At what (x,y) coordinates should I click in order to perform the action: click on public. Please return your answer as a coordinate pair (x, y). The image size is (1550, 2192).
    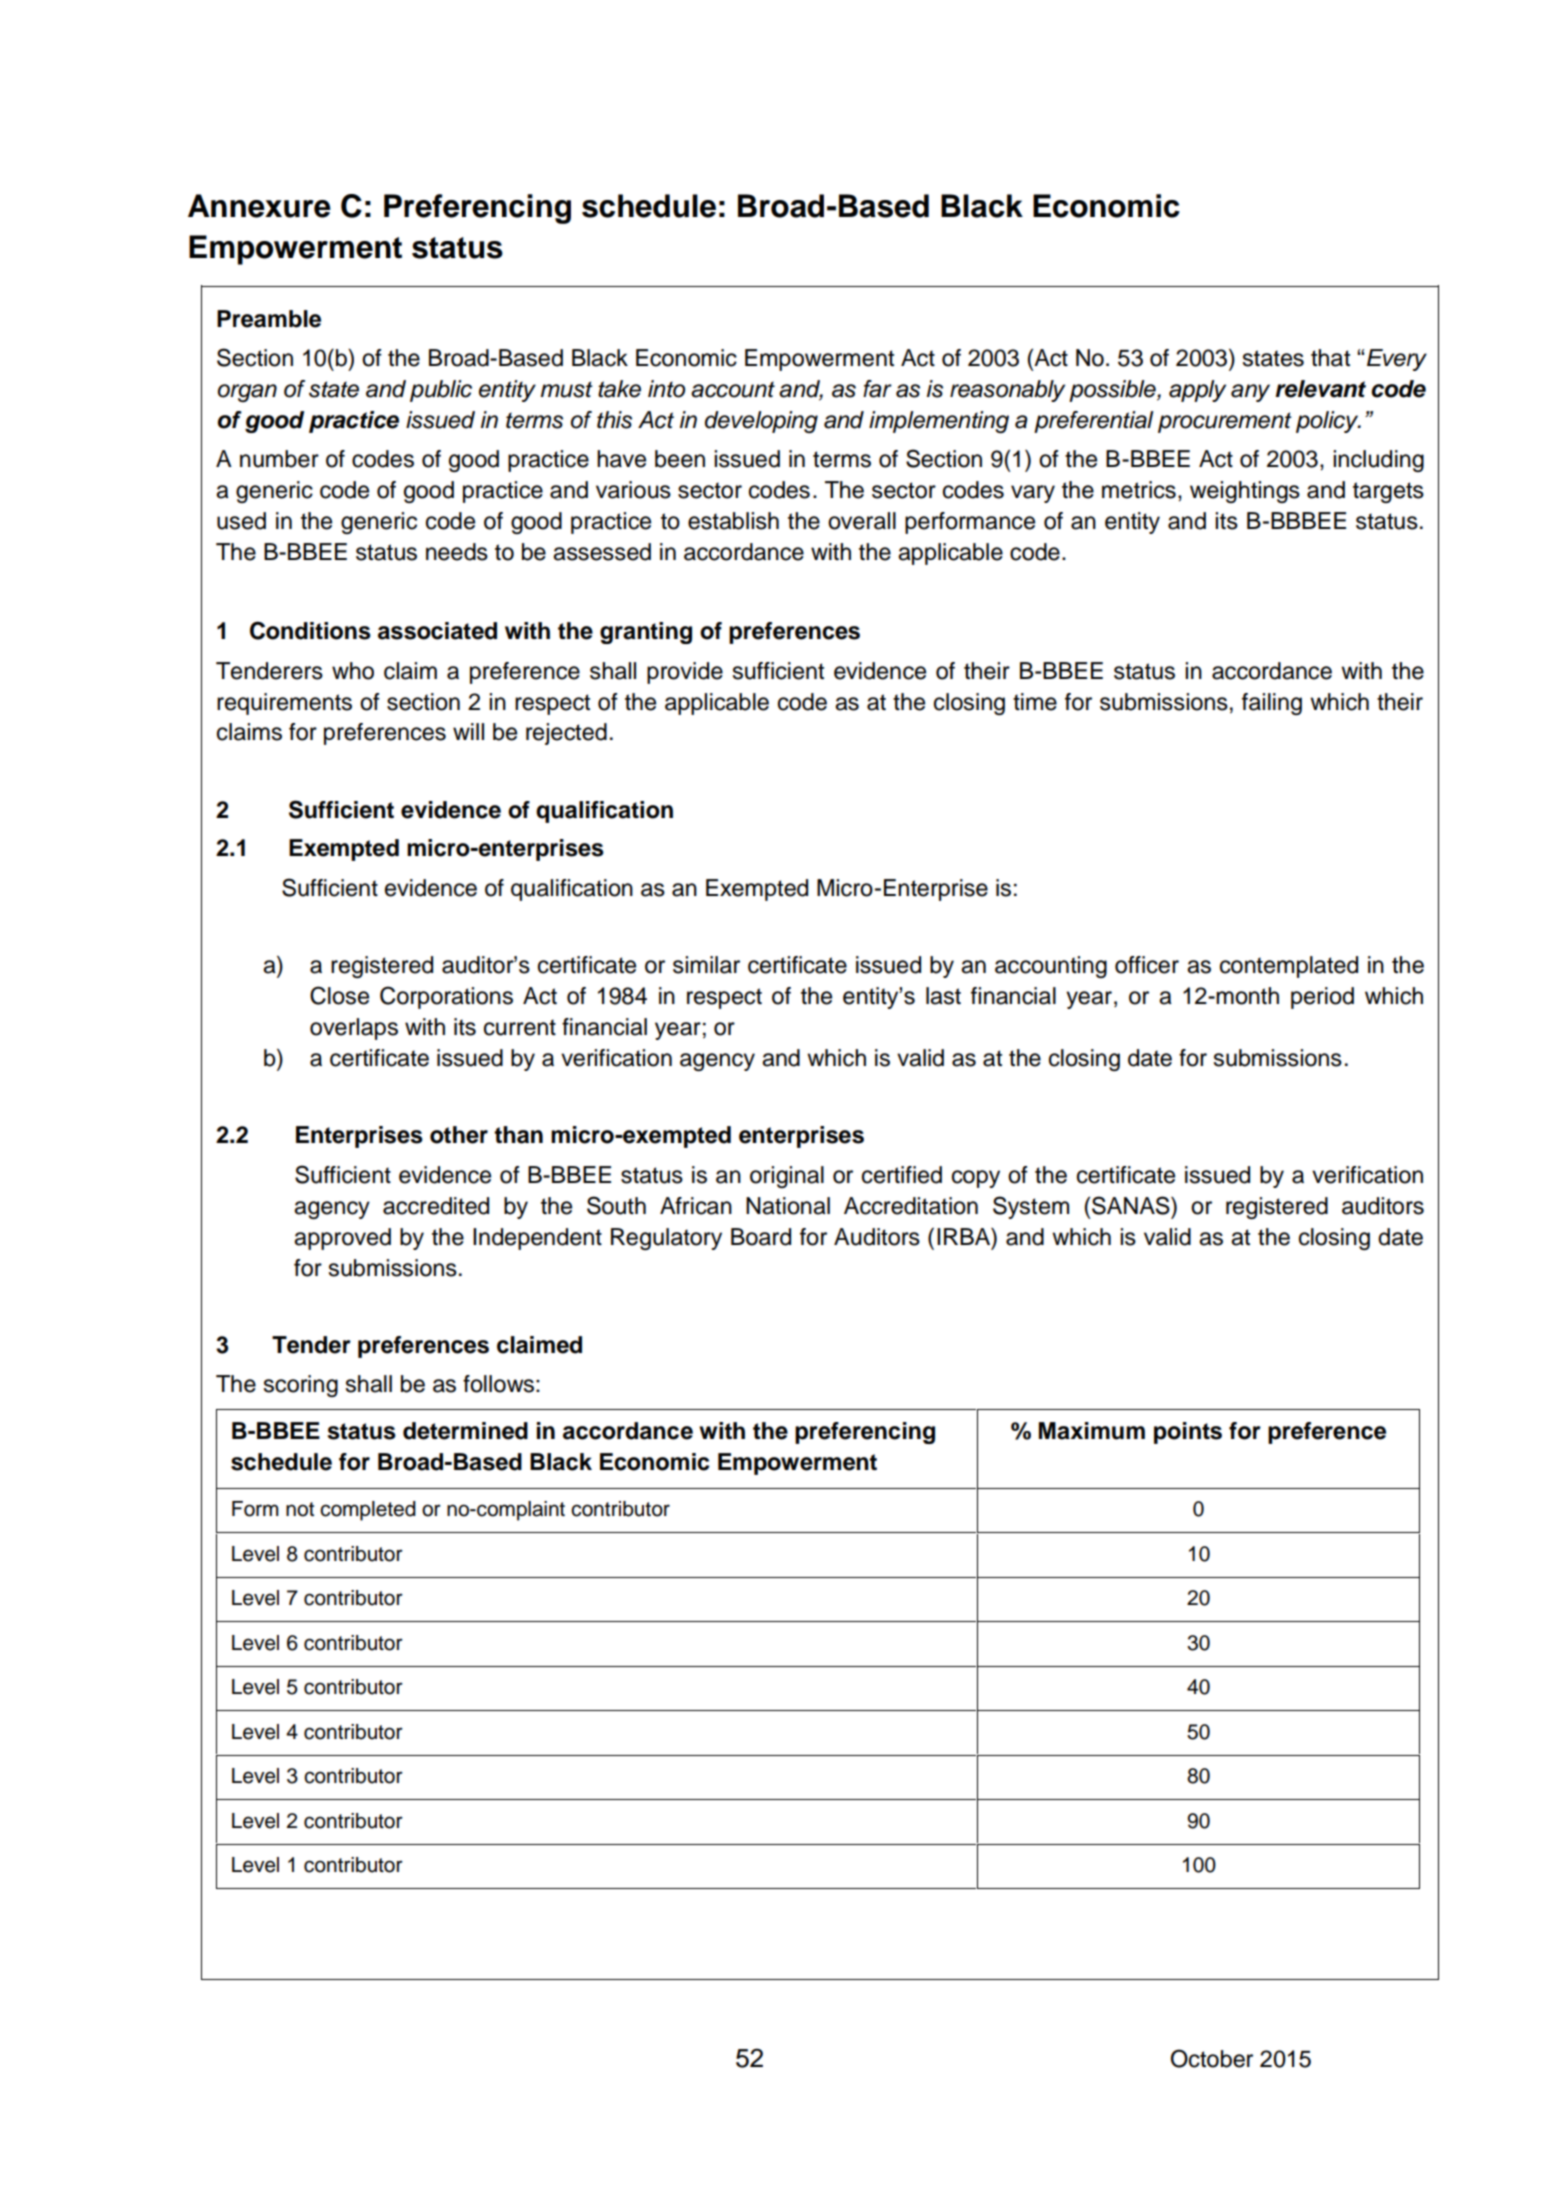
    Looking at the image, I should click on (441, 391).
